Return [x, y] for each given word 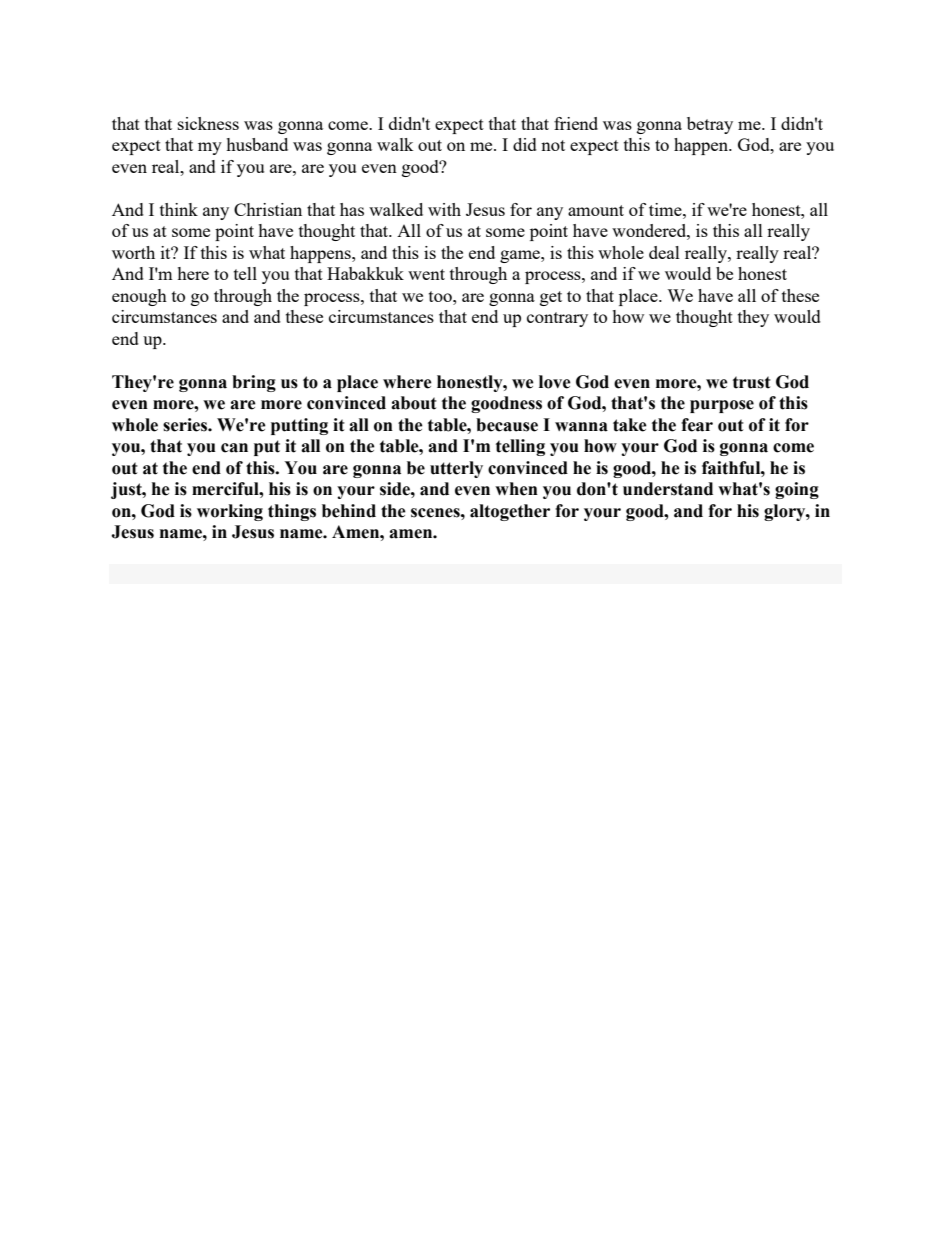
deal [664, 252]
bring [254, 383]
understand [668, 489]
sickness [208, 123]
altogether [510, 512]
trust [752, 382]
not [553, 145]
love [555, 382]
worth [133, 252]
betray [710, 125]
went [426, 274]
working [230, 512]
